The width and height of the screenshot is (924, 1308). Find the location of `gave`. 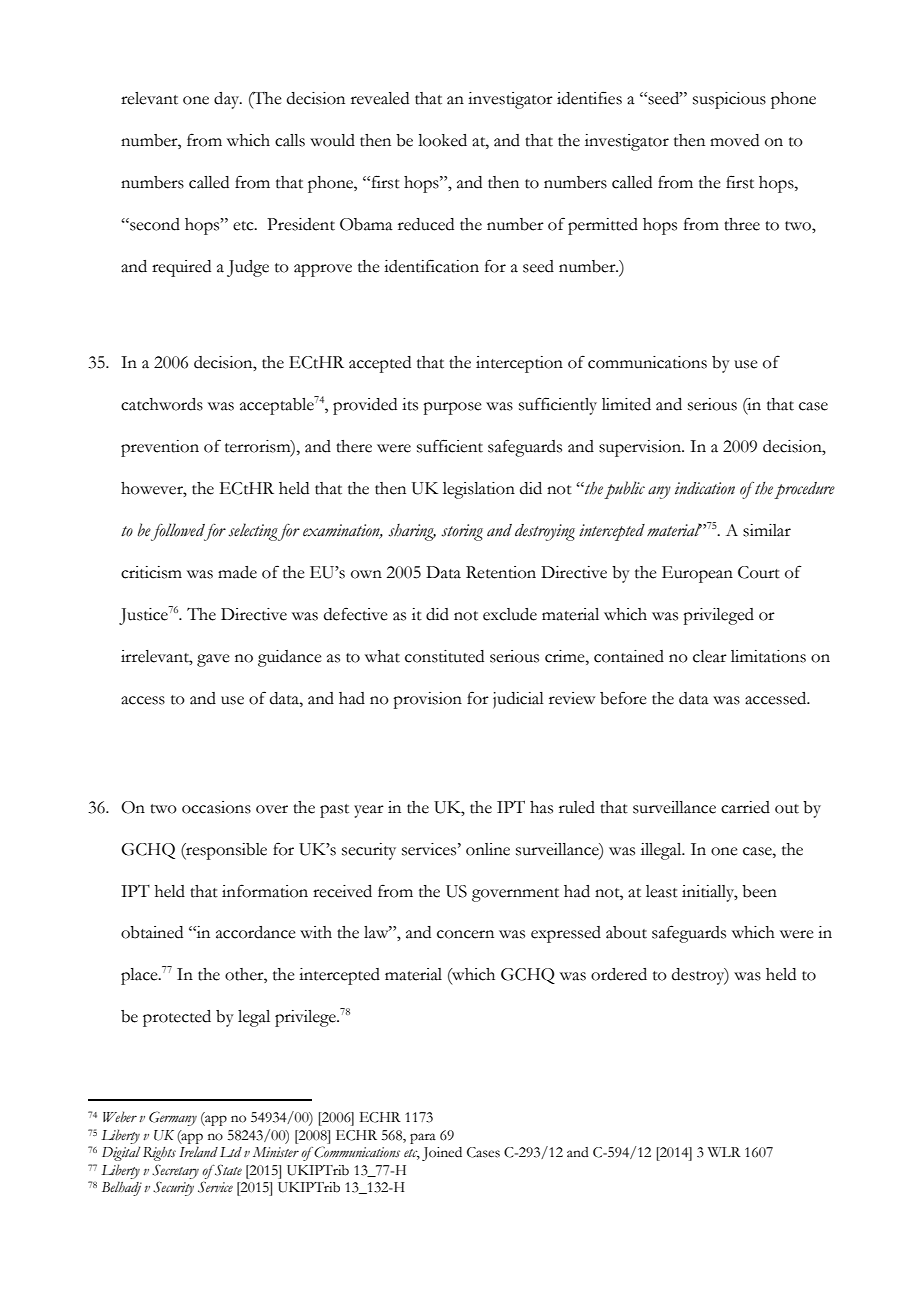

gave is located at coordinates (213, 660).
